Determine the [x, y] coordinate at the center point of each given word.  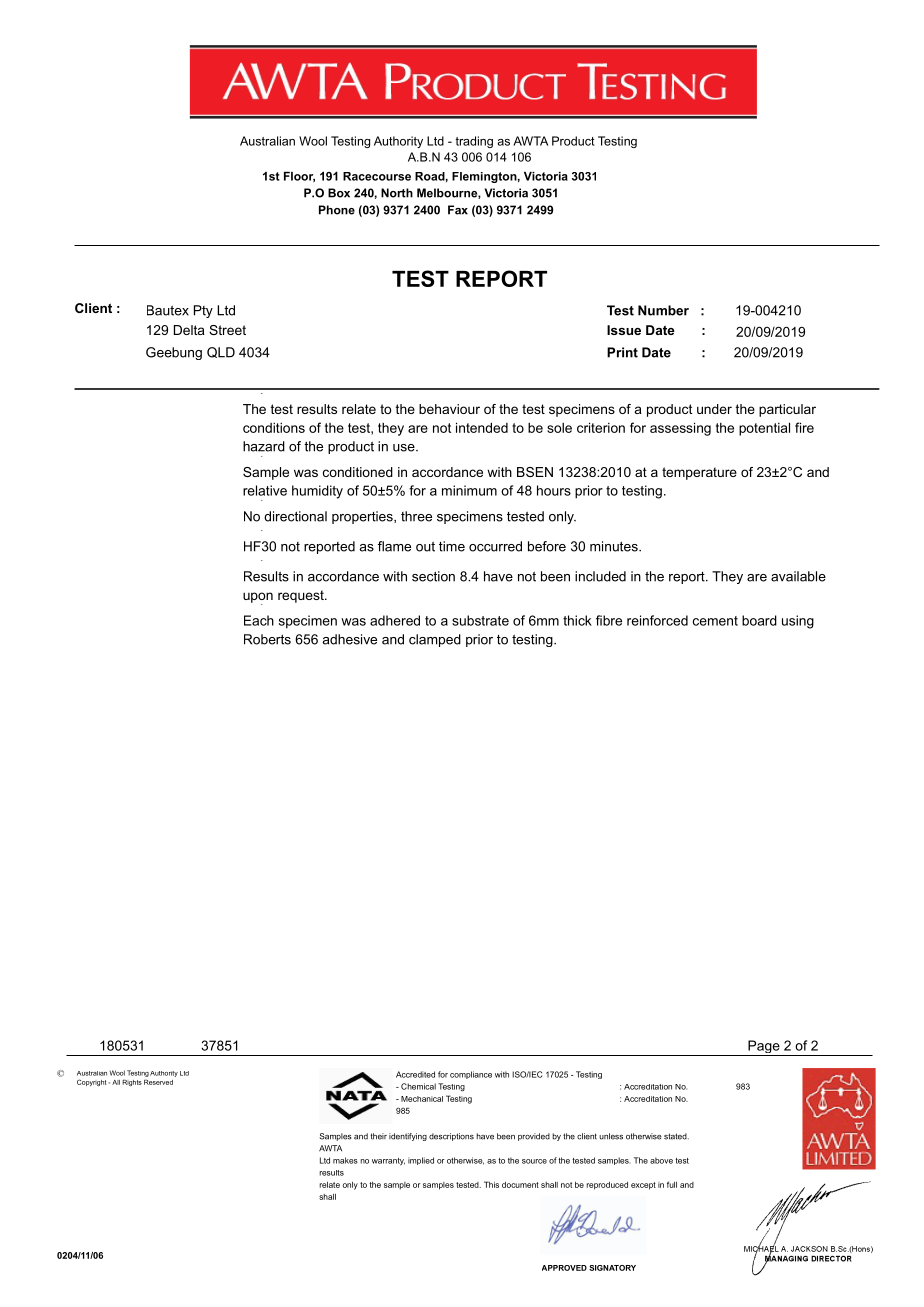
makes [345, 1160]
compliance [471, 1075]
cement [715, 621]
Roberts [267, 639]
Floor [299, 177]
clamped [435, 640]
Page [764, 1048]
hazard [264, 446]
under [714, 409]
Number [663, 310]
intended [482, 427]
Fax [458, 210]
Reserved [158, 1082]
